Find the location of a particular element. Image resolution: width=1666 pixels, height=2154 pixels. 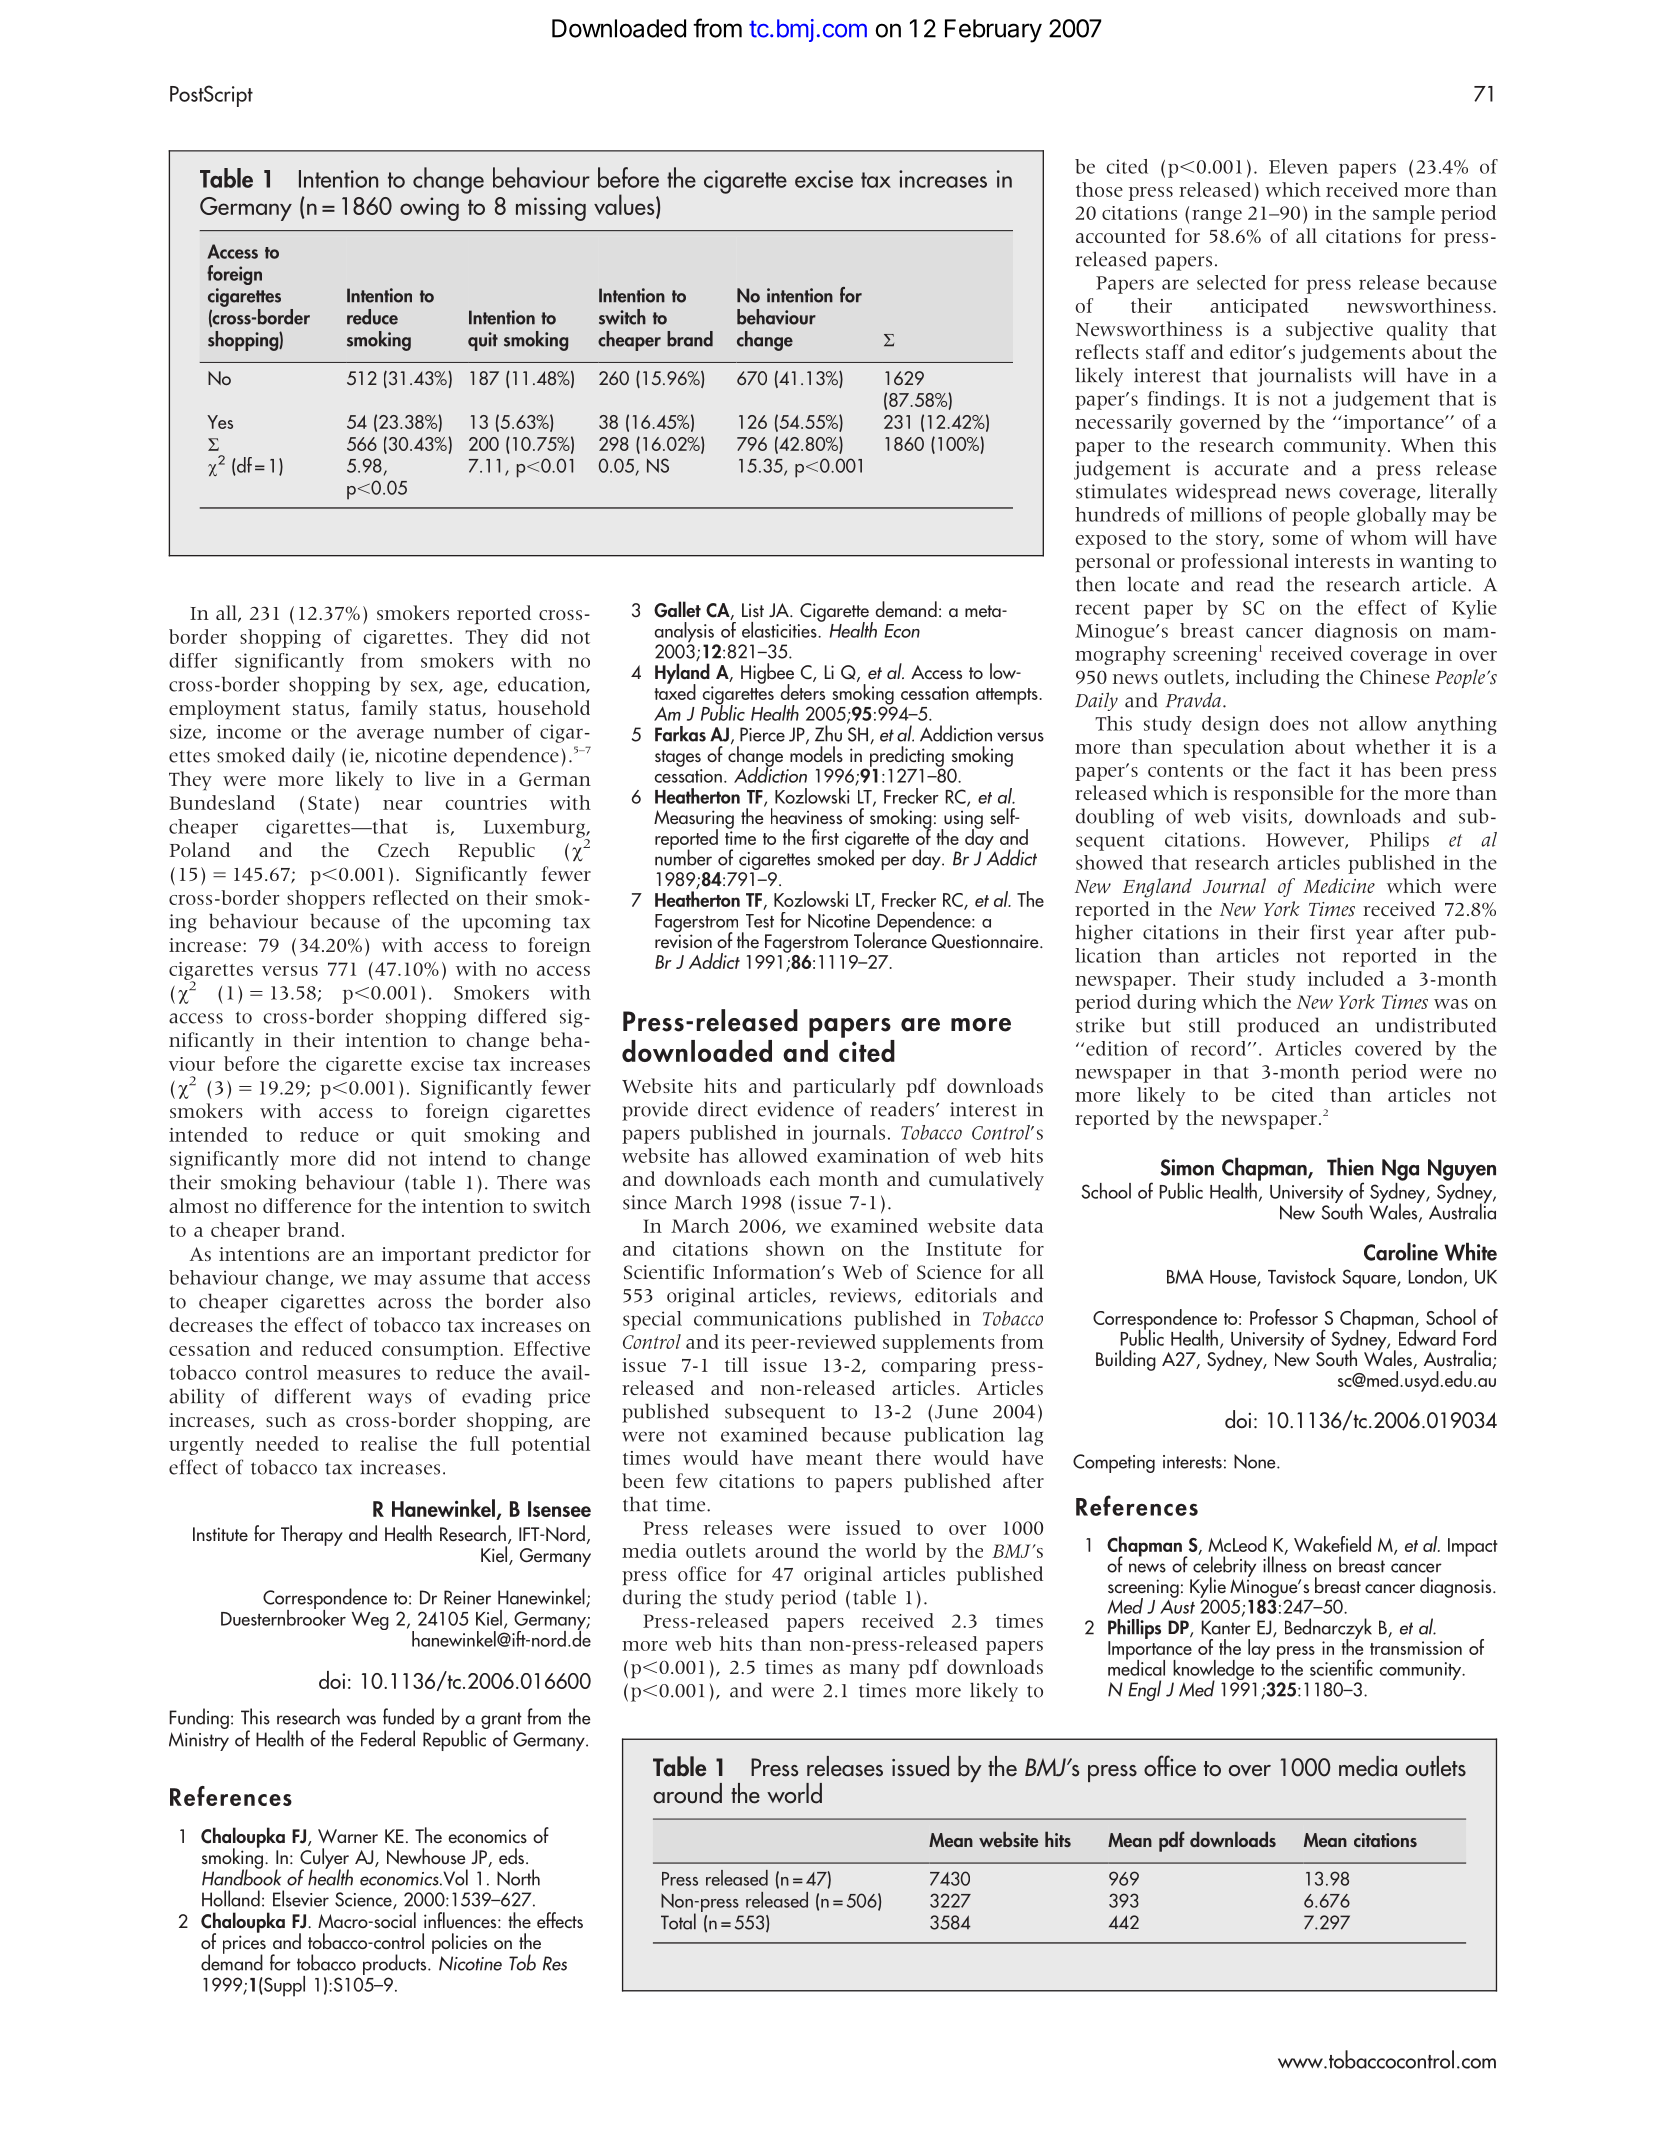

Elsevier is located at coordinates (301, 1898).
